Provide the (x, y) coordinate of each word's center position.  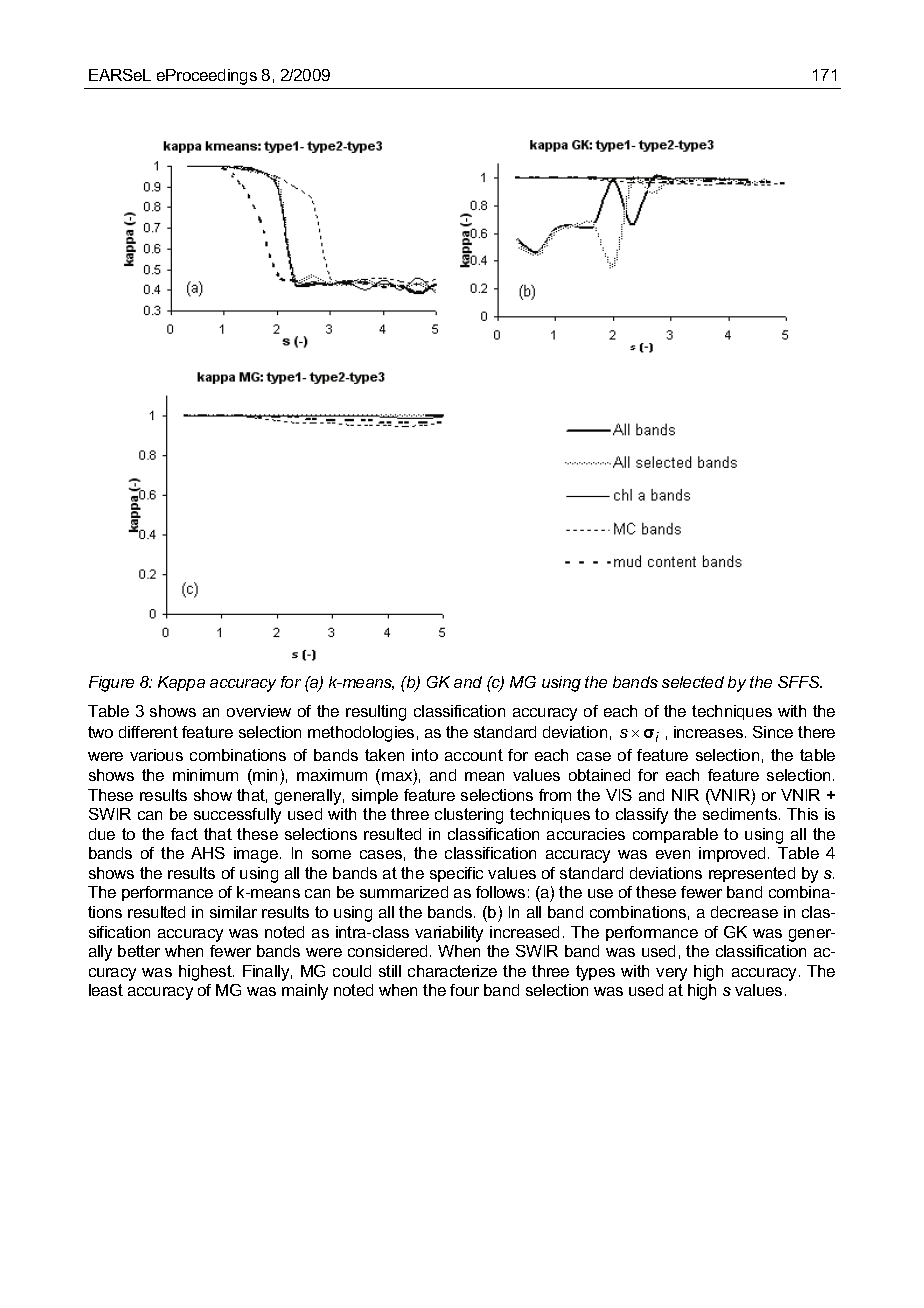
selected (693, 682)
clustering (469, 816)
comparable (675, 835)
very (671, 974)
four (464, 990)
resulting (376, 713)
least (106, 990)
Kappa (181, 683)
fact (184, 834)
